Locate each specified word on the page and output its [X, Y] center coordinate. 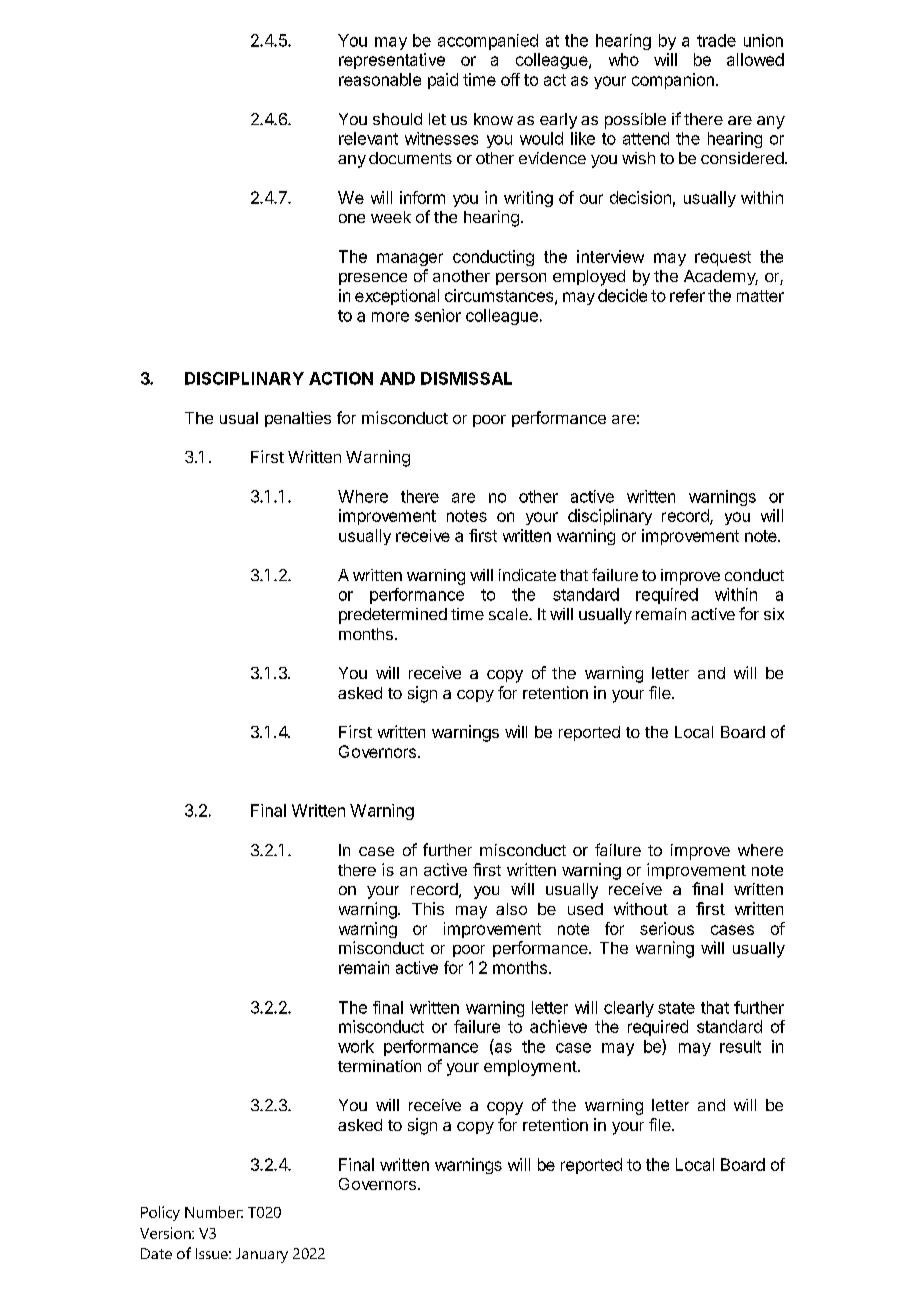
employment [530, 1068]
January [262, 1255]
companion [673, 81]
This [428, 908]
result [740, 1046]
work [356, 1046]
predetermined [393, 616]
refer [687, 295]
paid [443, 81]
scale [509, 614]
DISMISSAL [466, 378]
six [774, 614]
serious [667, 928]
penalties [298, 419]
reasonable [380, 79]
